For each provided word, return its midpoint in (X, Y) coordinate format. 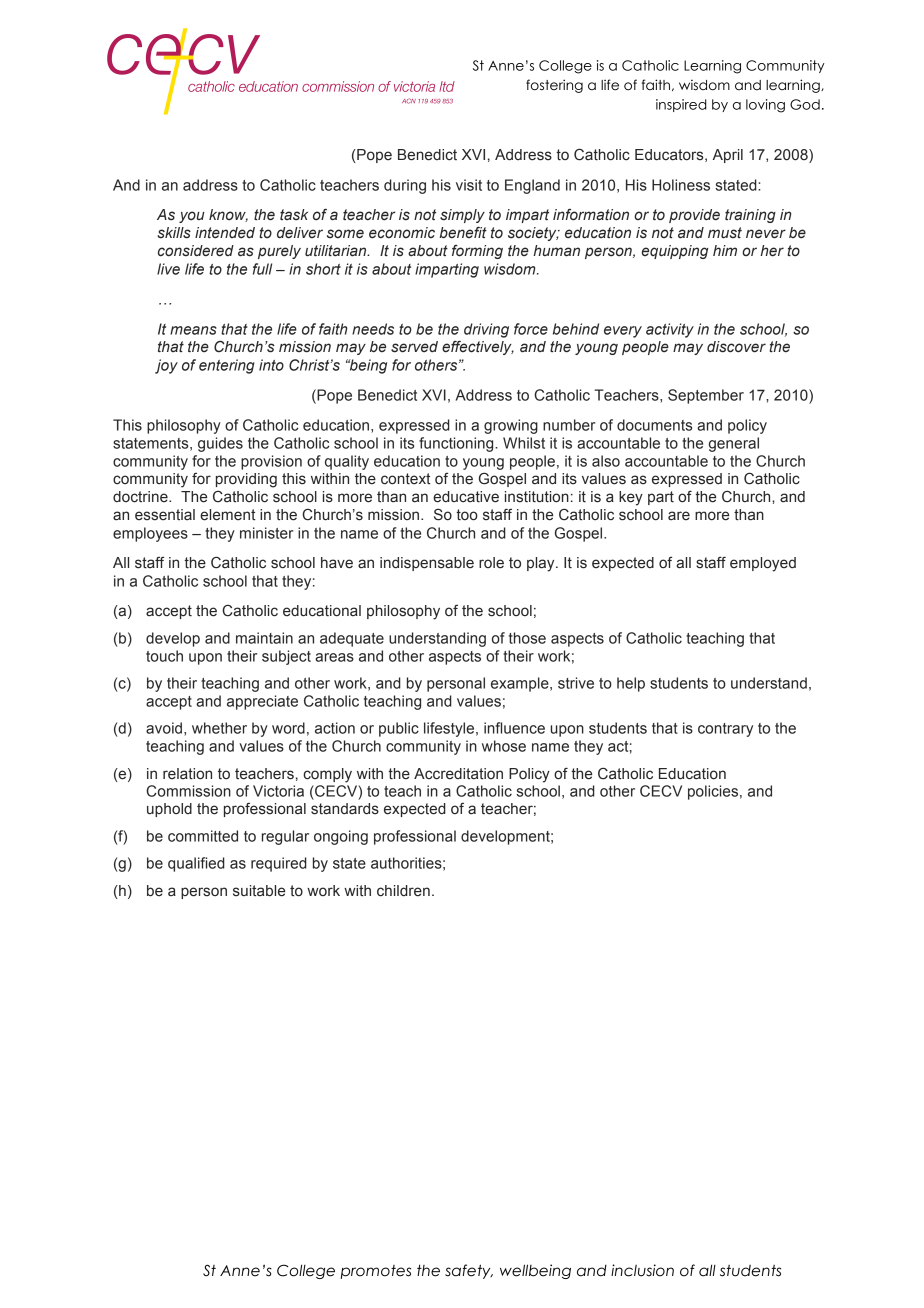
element (227, 515)
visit (469, 185)
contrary (725, 730)
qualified (196, 864)
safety (469, 1271)
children (403, 891)
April (728, 156)
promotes (375, 1272)
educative (466, 497)
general (734, 444)
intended (225, 233)
